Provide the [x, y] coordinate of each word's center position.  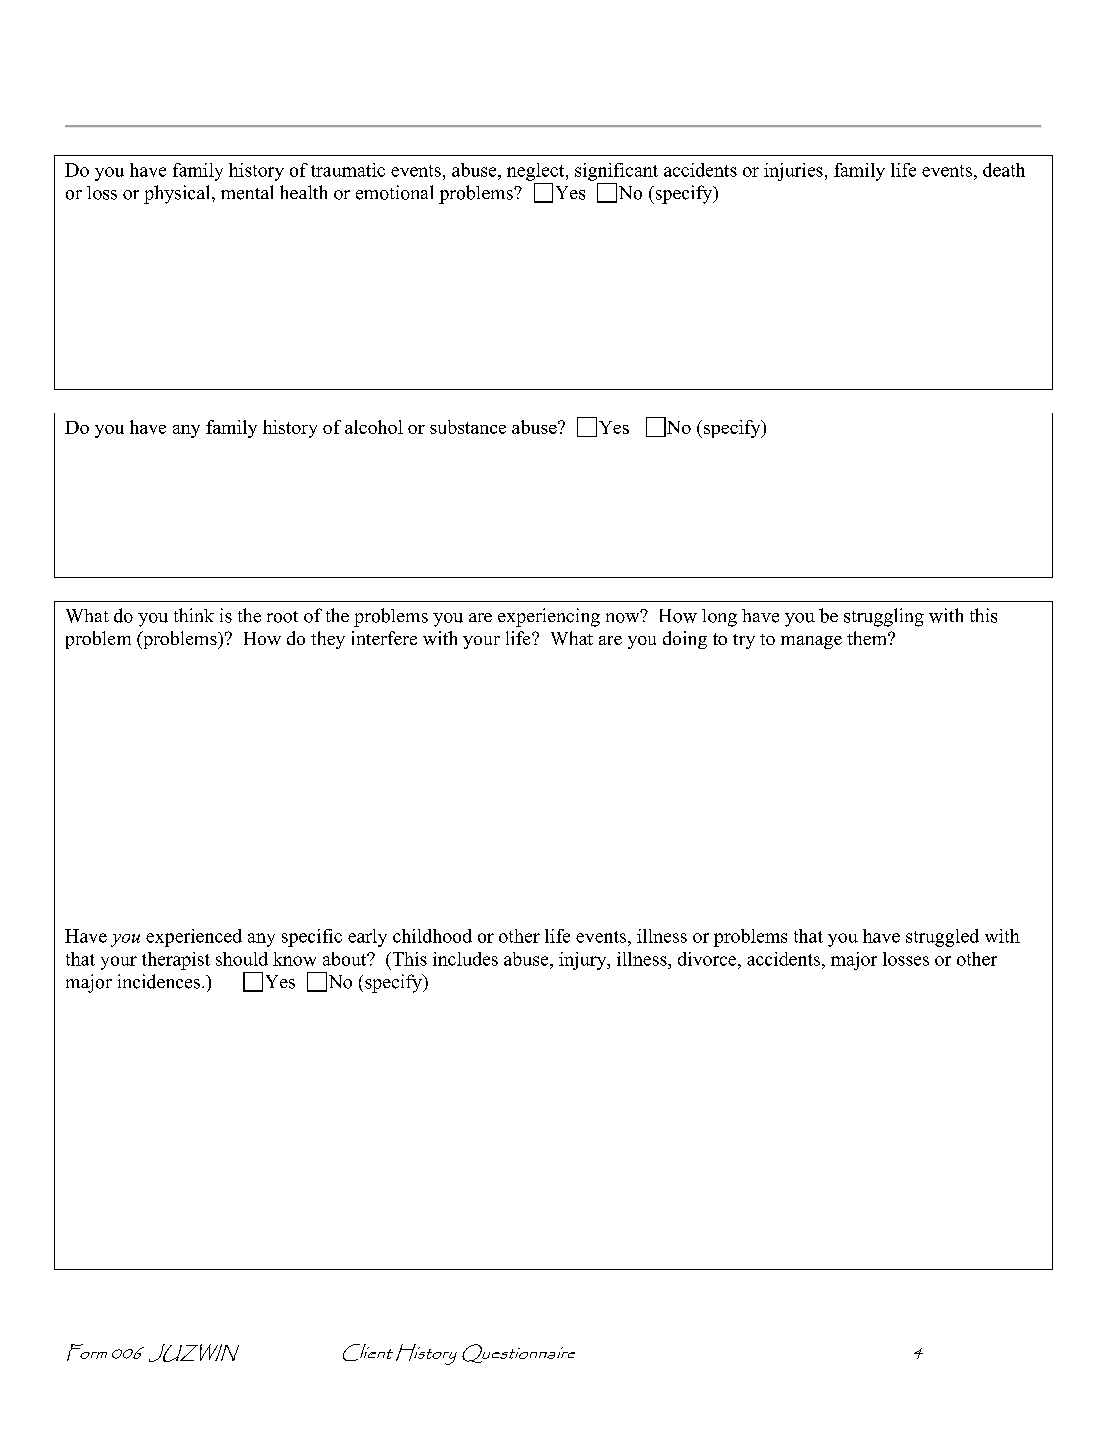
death [1004, 170]
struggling [884, 617]
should [242, 959]
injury [584, 961]
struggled [942, 938]
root [282, 617]
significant [616, 172]
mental [247, 192]
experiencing [549, 617]
